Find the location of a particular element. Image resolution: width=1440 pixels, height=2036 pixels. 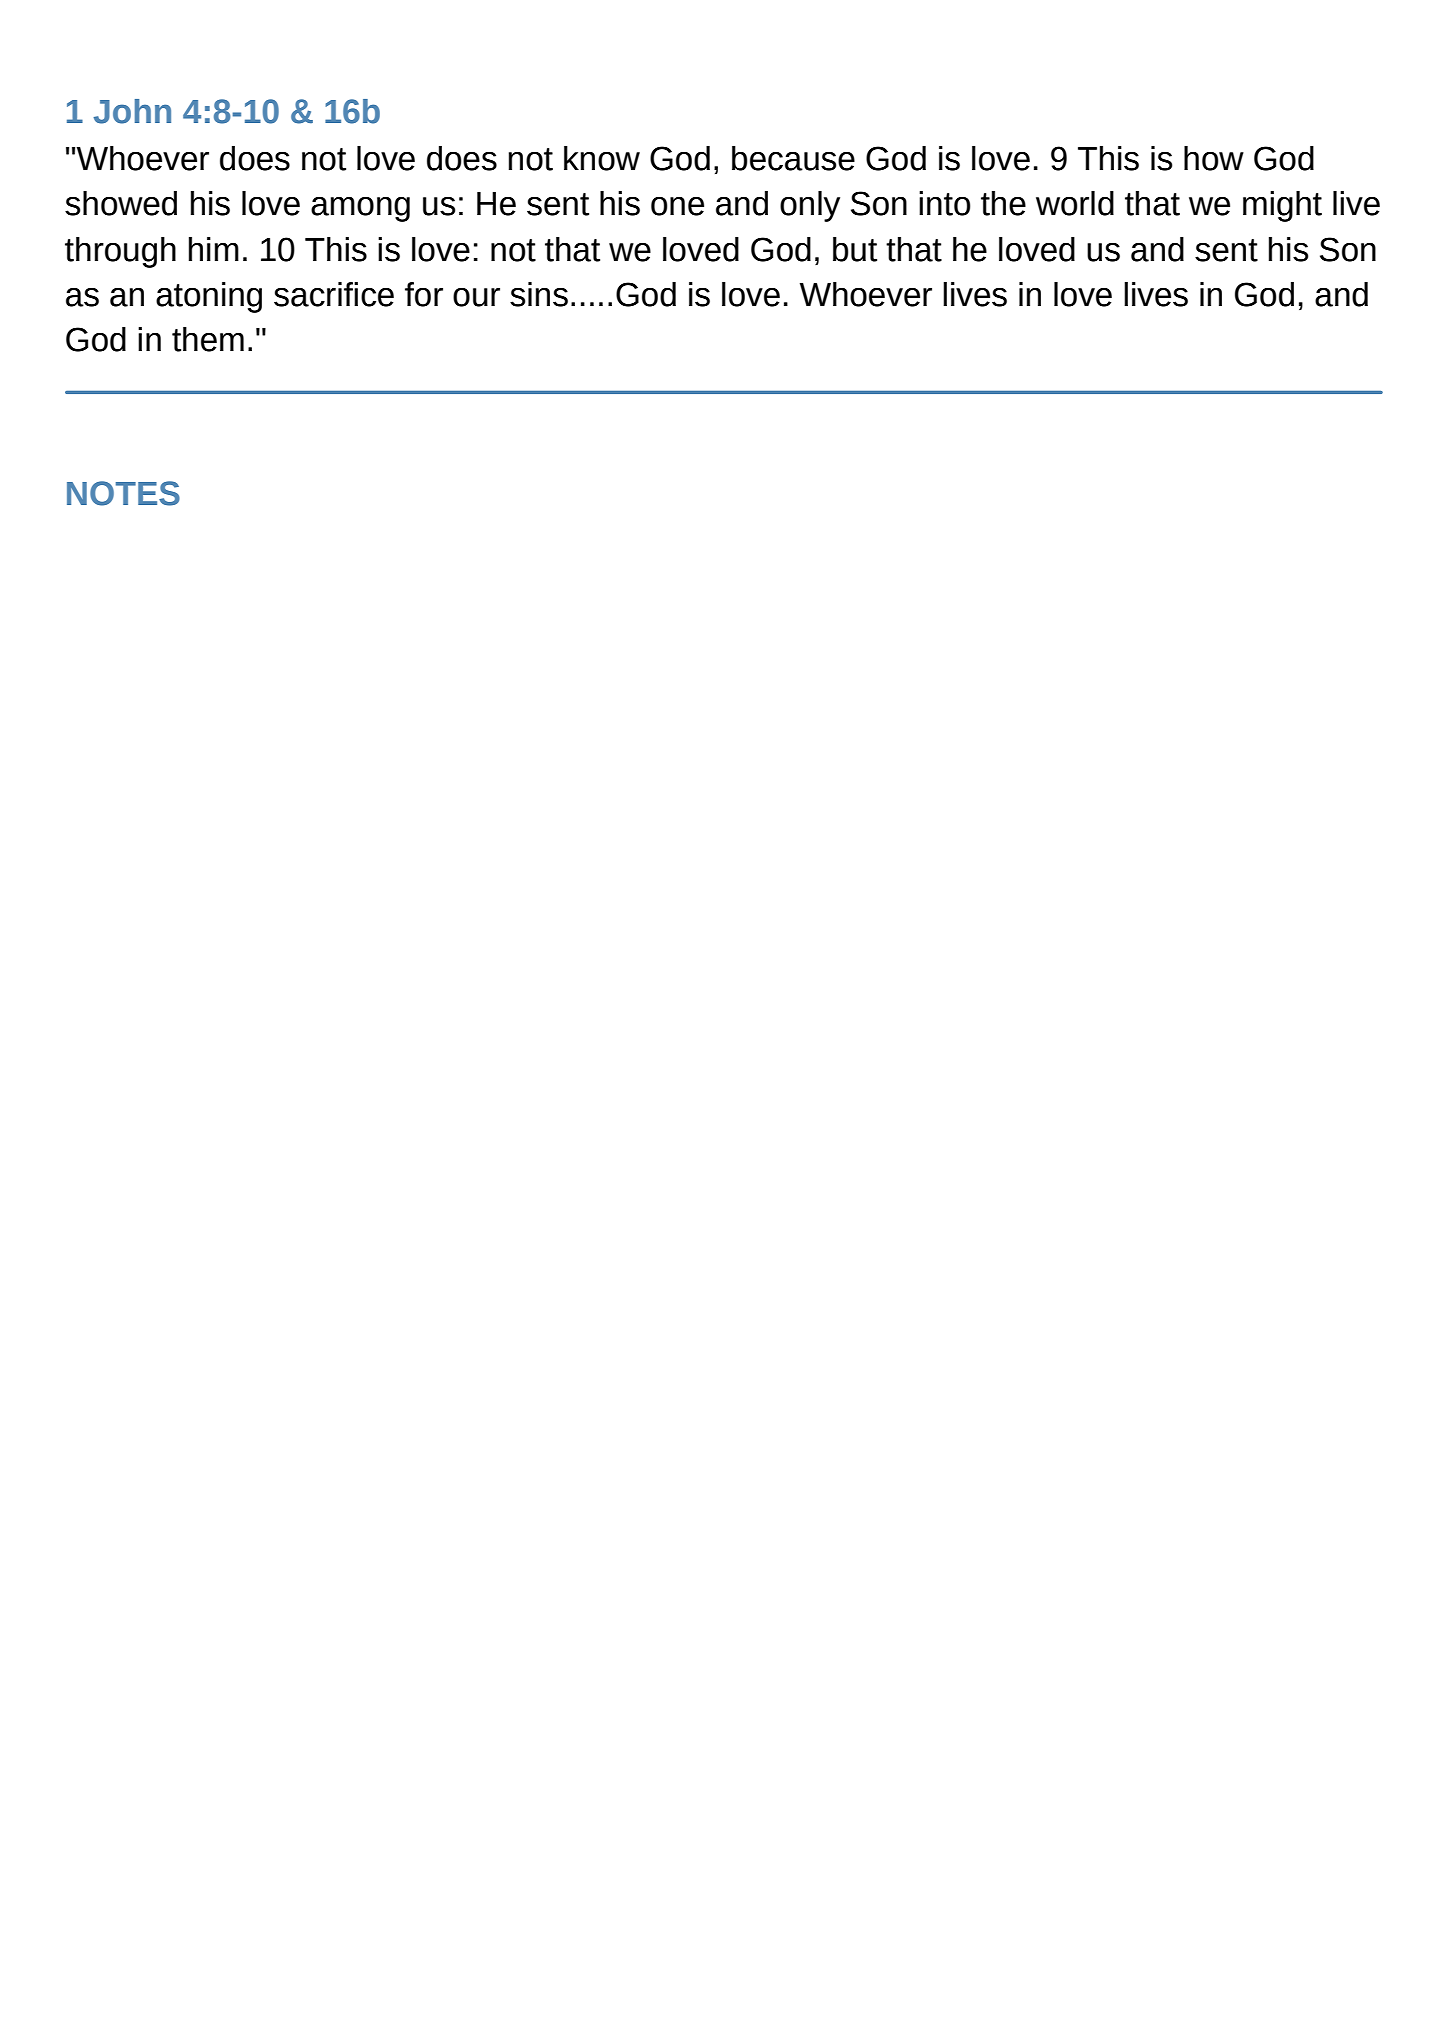

because is located at coordinates (793, 158).
